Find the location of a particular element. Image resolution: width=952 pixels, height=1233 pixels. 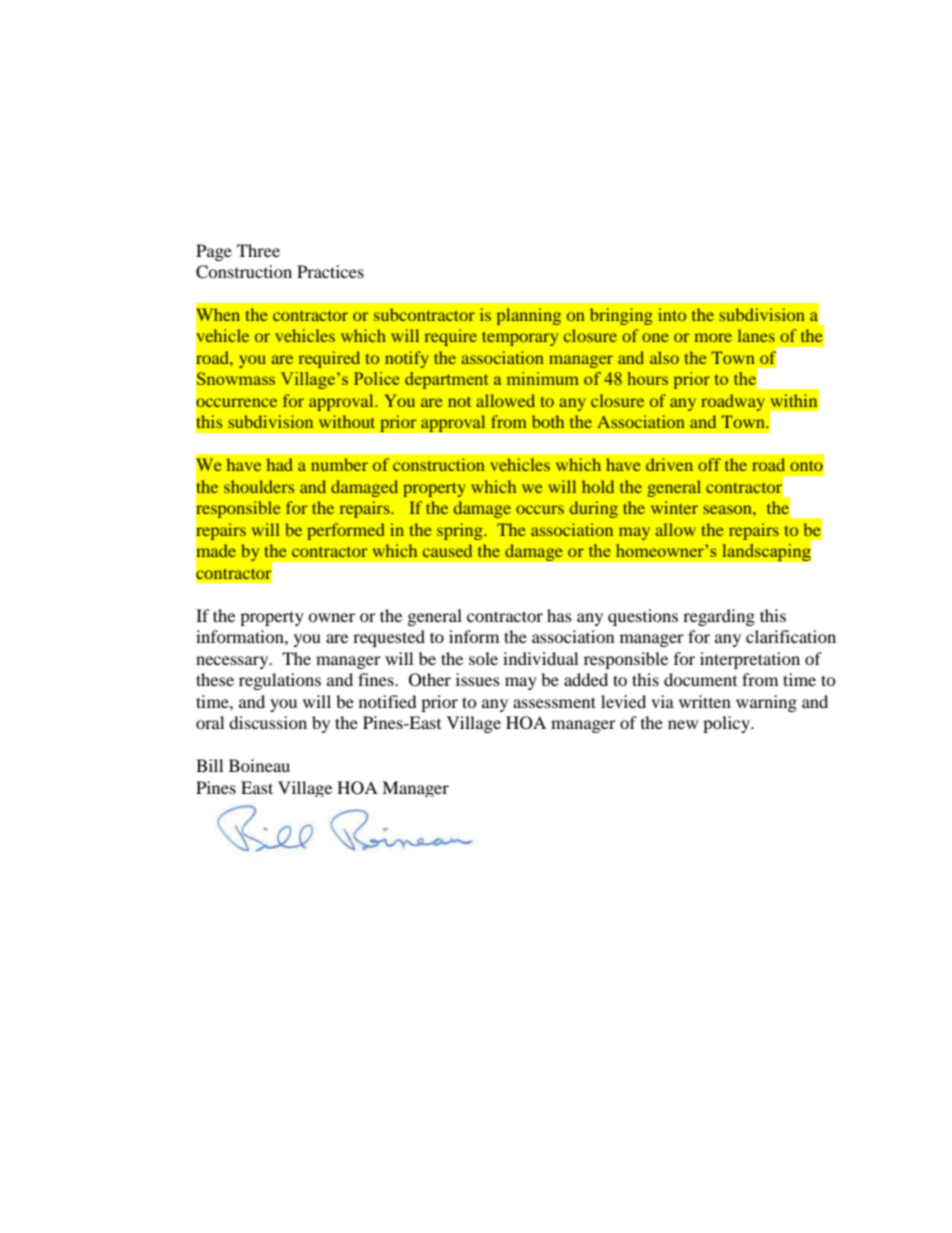

into is located at coordinates (672, 314).
